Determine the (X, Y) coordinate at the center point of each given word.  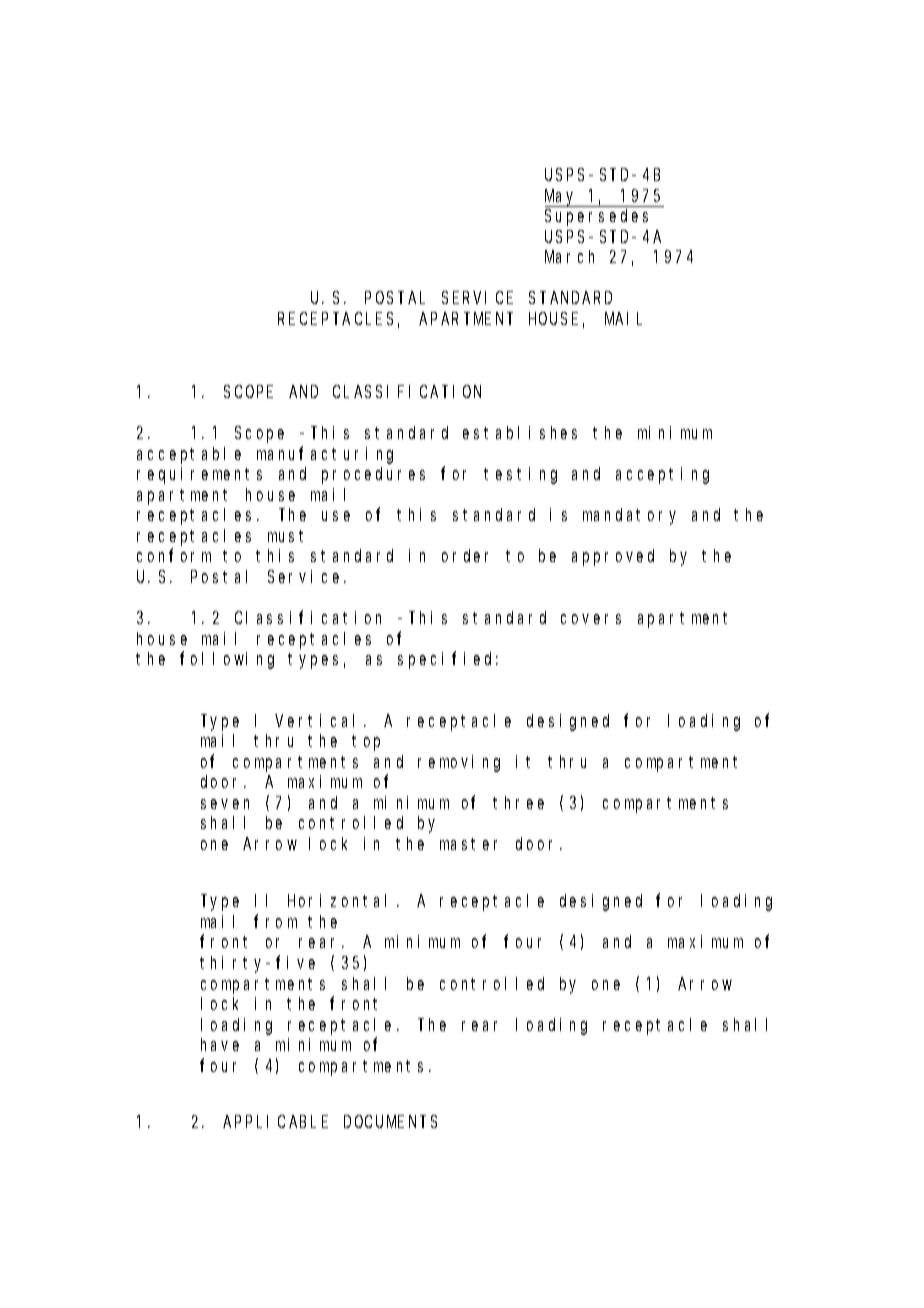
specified (448, 660)
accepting (662, 475)
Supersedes (596, 217)
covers (591, 619)
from (275, 921)
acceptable (189, 455)
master (468, 844)
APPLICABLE (275, 1122)
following (227, 660)
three (518, 802)
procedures (373, 475)
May (562, 198)
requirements (199, 475)
